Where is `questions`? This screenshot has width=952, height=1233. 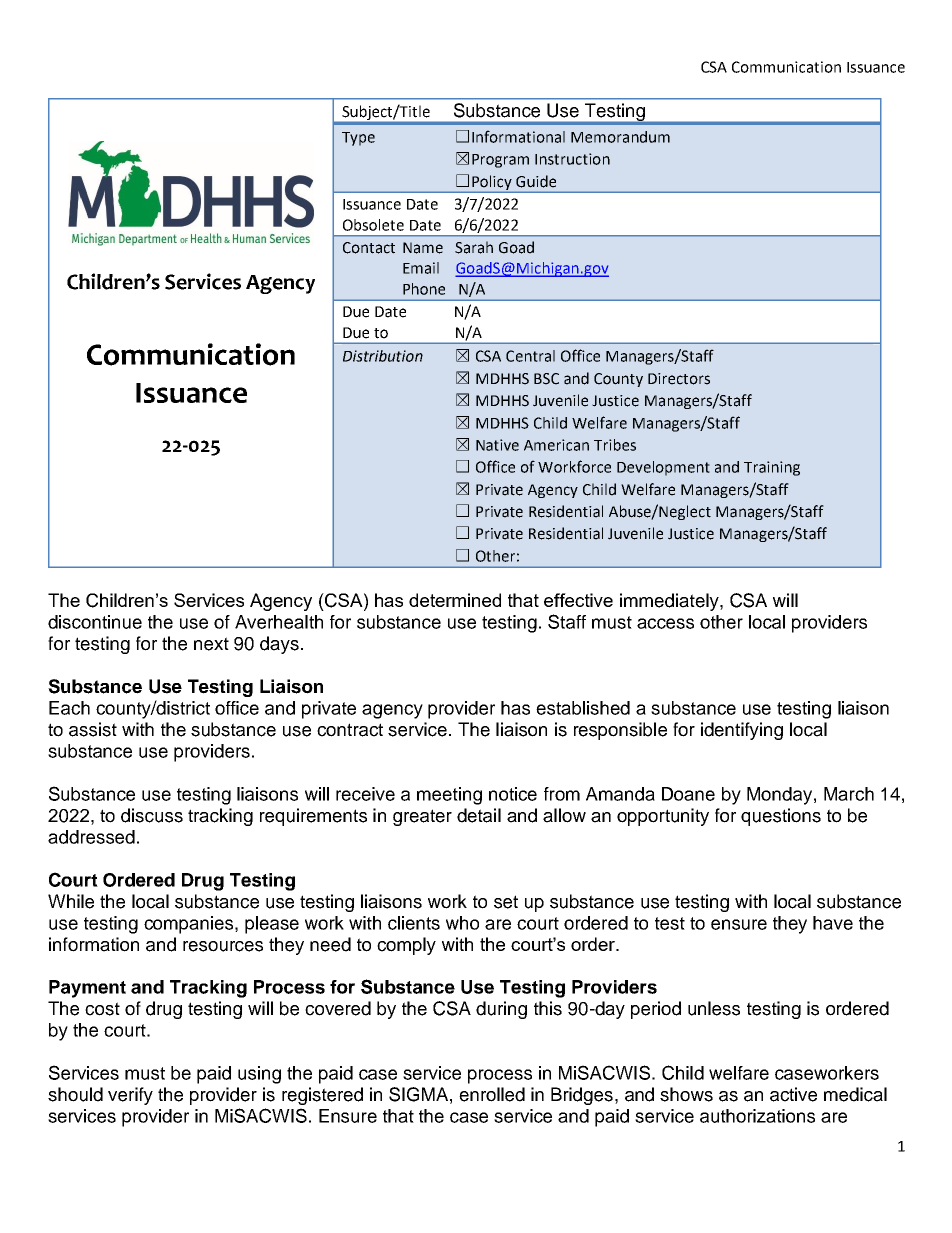
questions is located at coordinates (781, 817).
